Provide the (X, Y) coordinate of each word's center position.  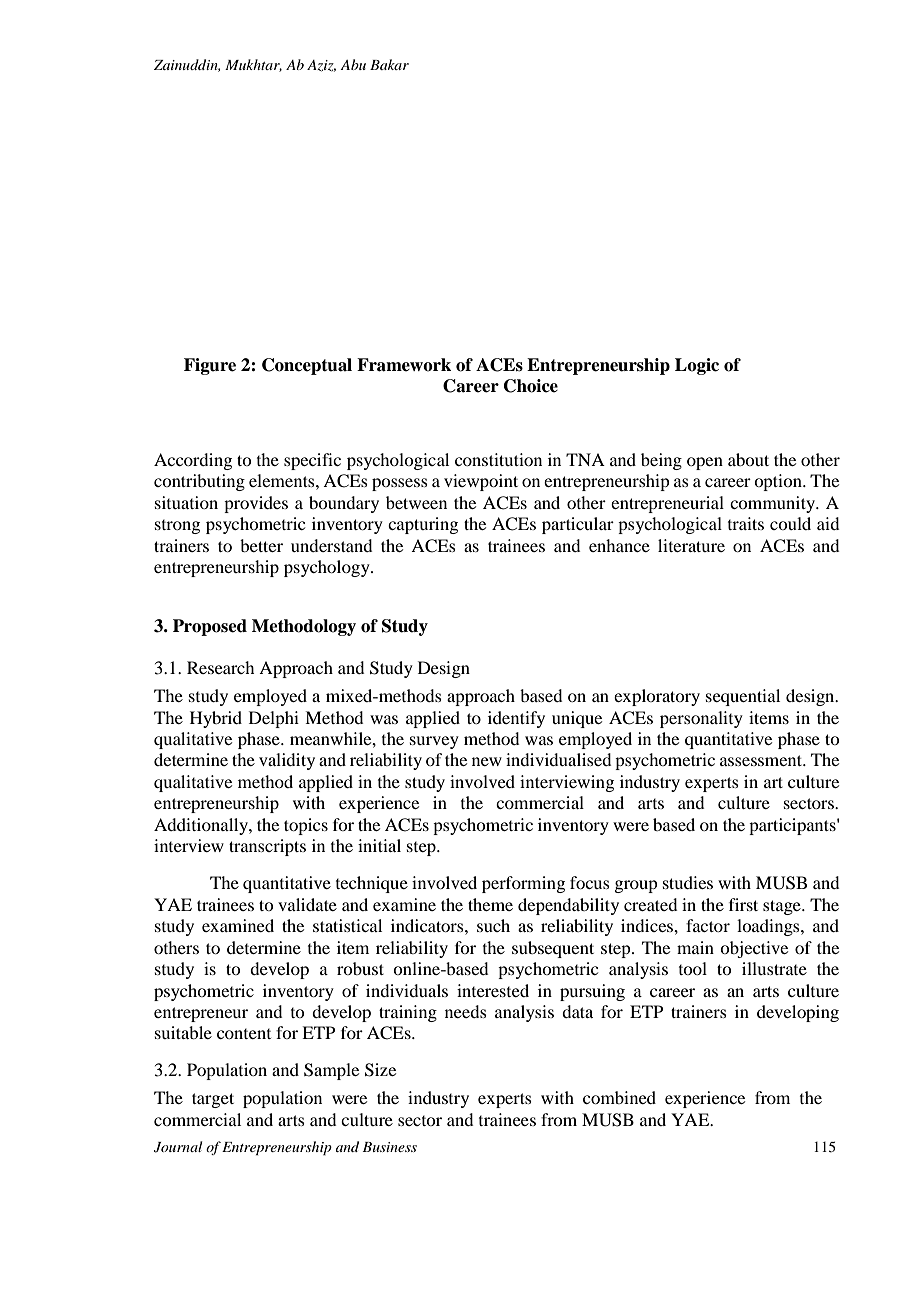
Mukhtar (253, 65)
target (213, 1100)
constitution (498, 459)
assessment (762, 760)
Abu (353, 64)
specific (312, 461)
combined (619, 1097)
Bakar (389, 64)
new (487, 761)
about (748, 459)
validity (287, 761)
